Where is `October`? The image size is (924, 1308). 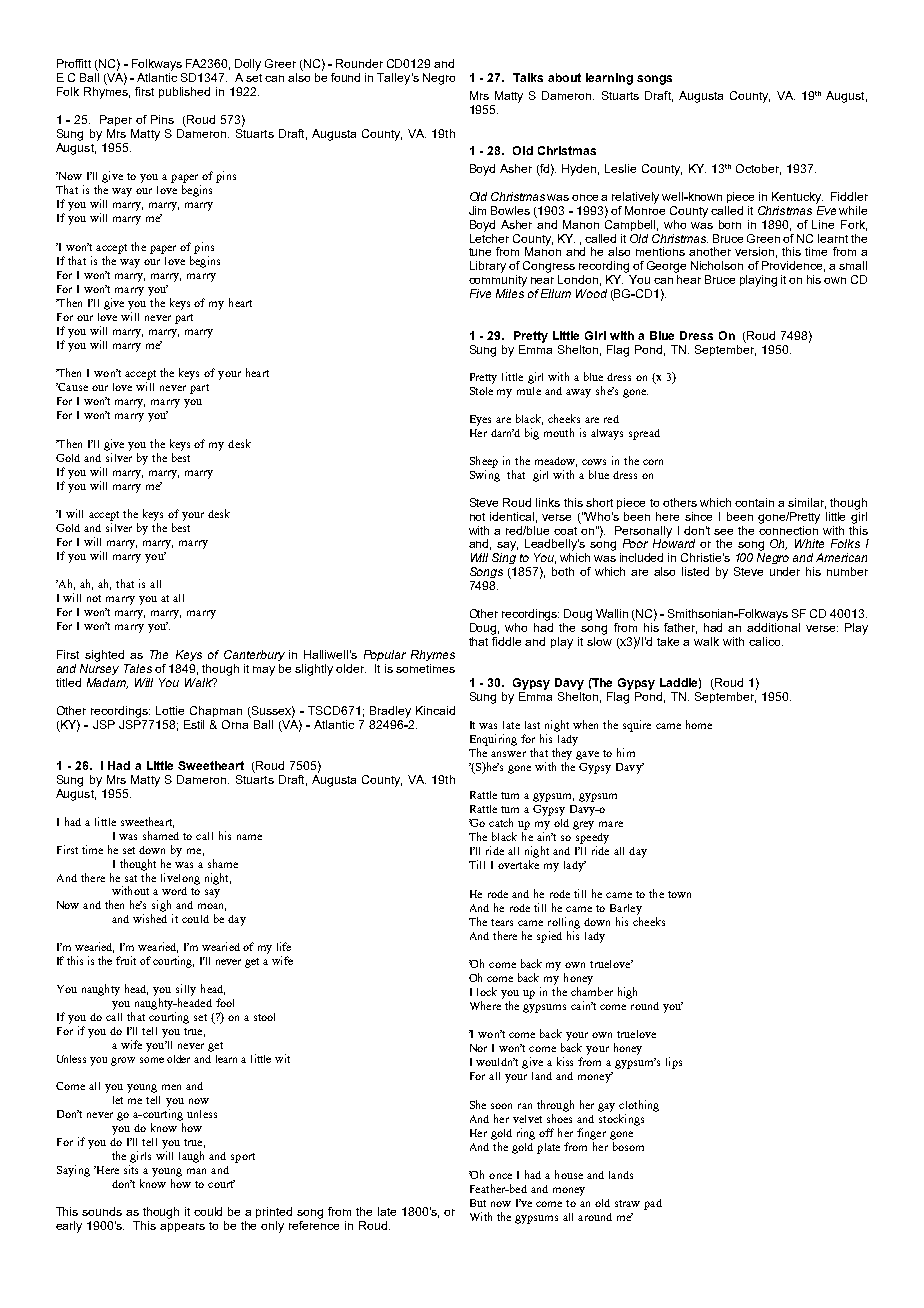 October is located at coordinates (758, 169).
